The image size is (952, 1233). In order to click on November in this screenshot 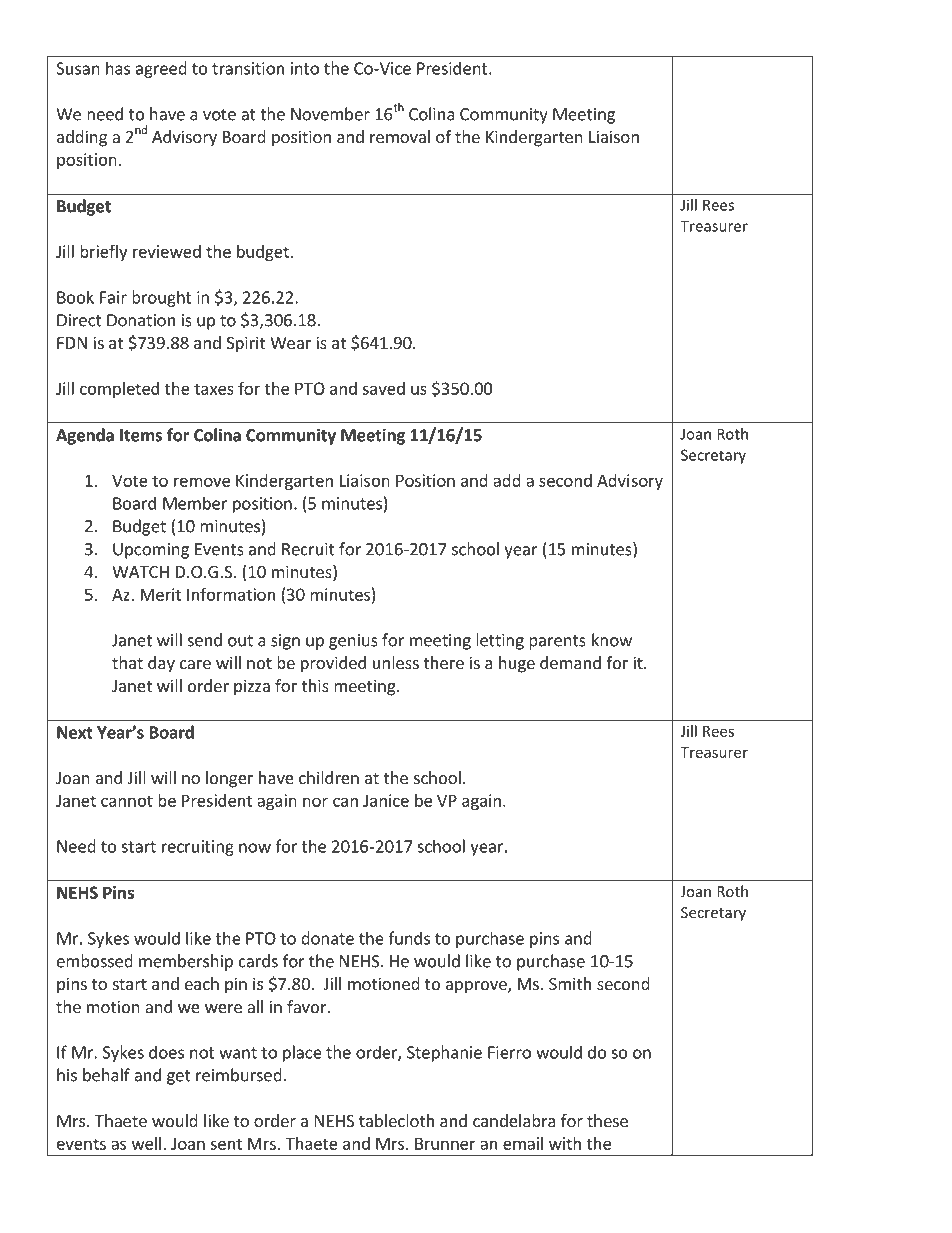, I will do `click(330, 114)`.
